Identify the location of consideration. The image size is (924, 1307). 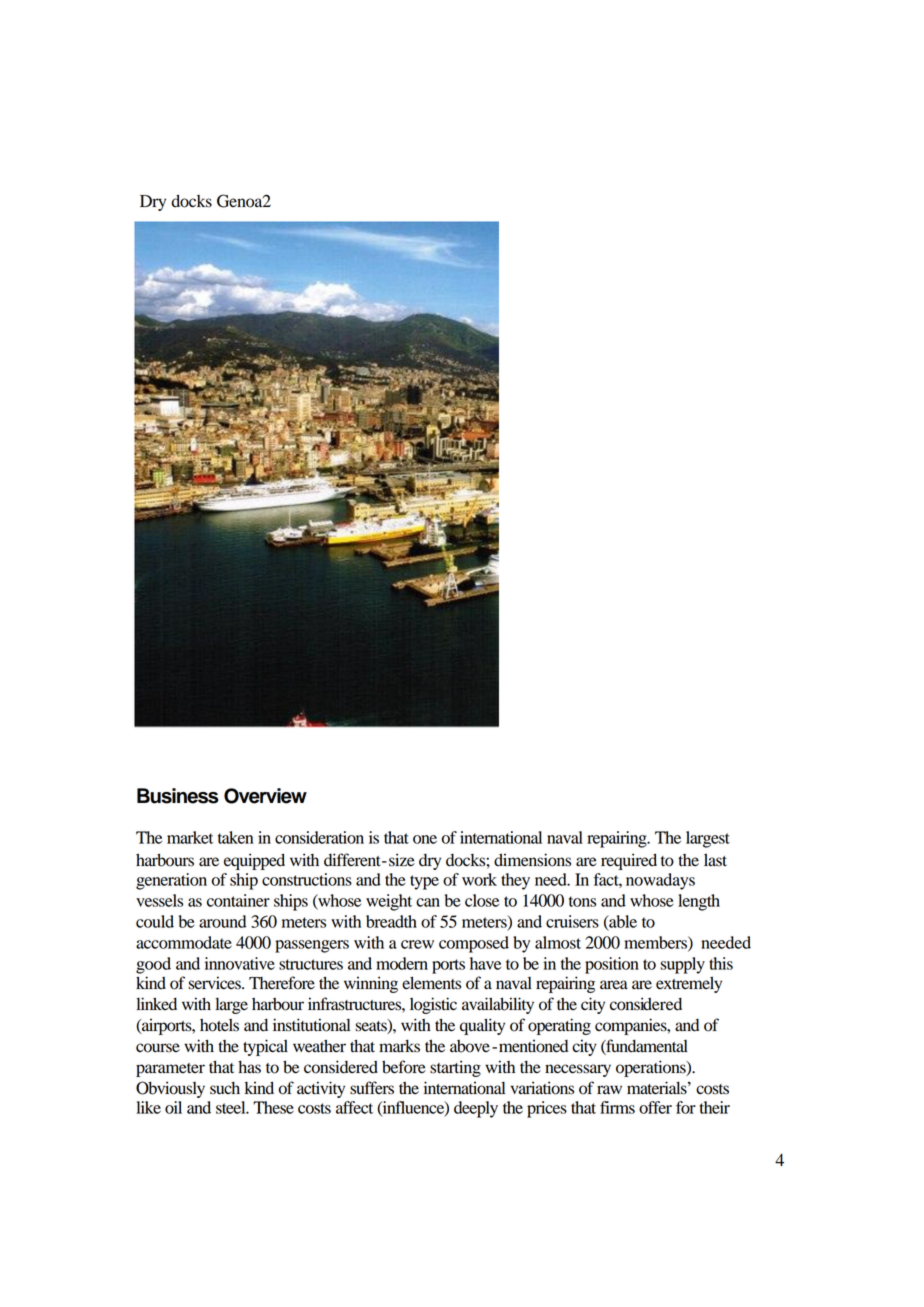
(319, 837).
